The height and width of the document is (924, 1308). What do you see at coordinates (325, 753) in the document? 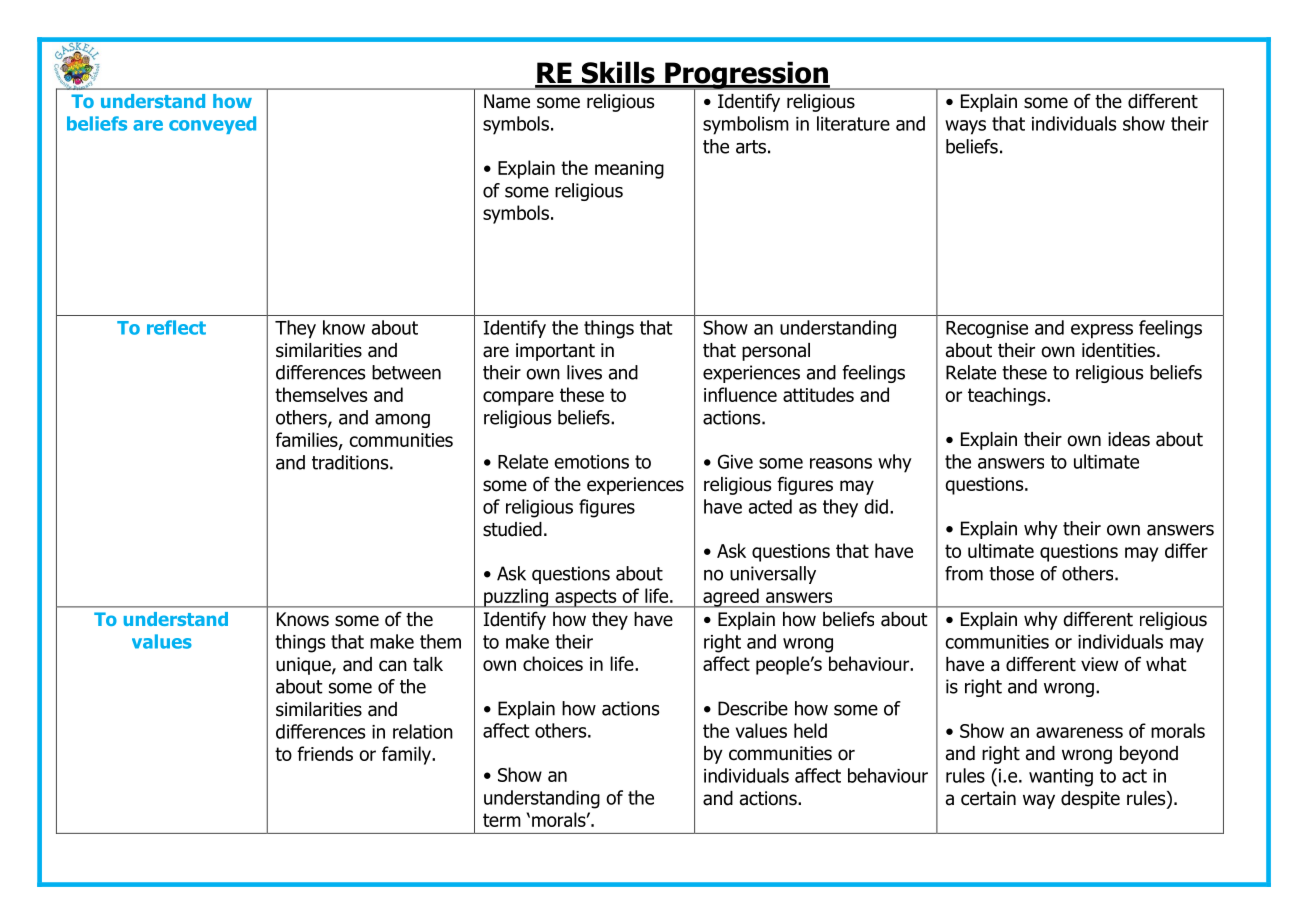
I see `friends` at bounding box center [325, 753].
